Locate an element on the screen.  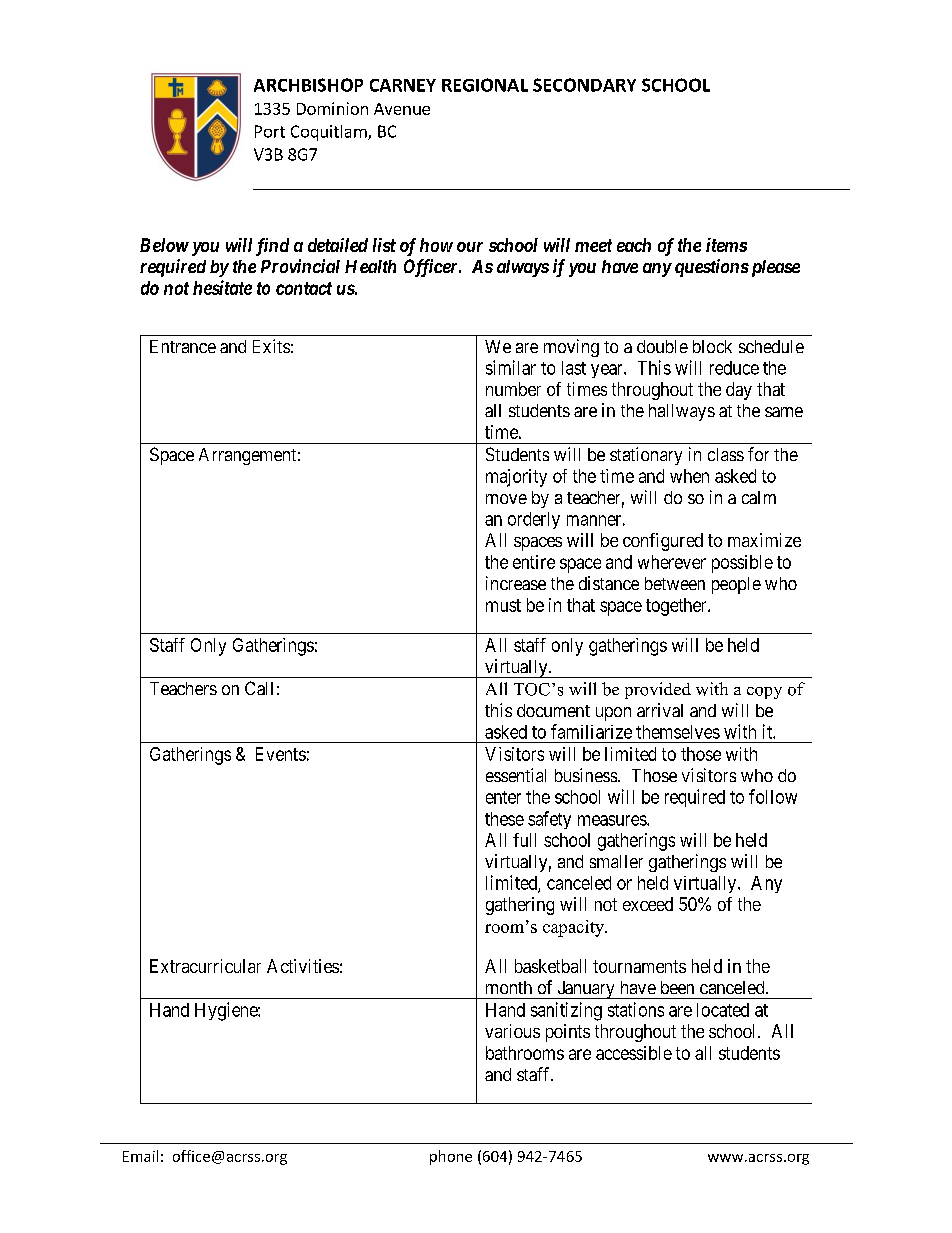
enter is located at coordinates (503, 797).
